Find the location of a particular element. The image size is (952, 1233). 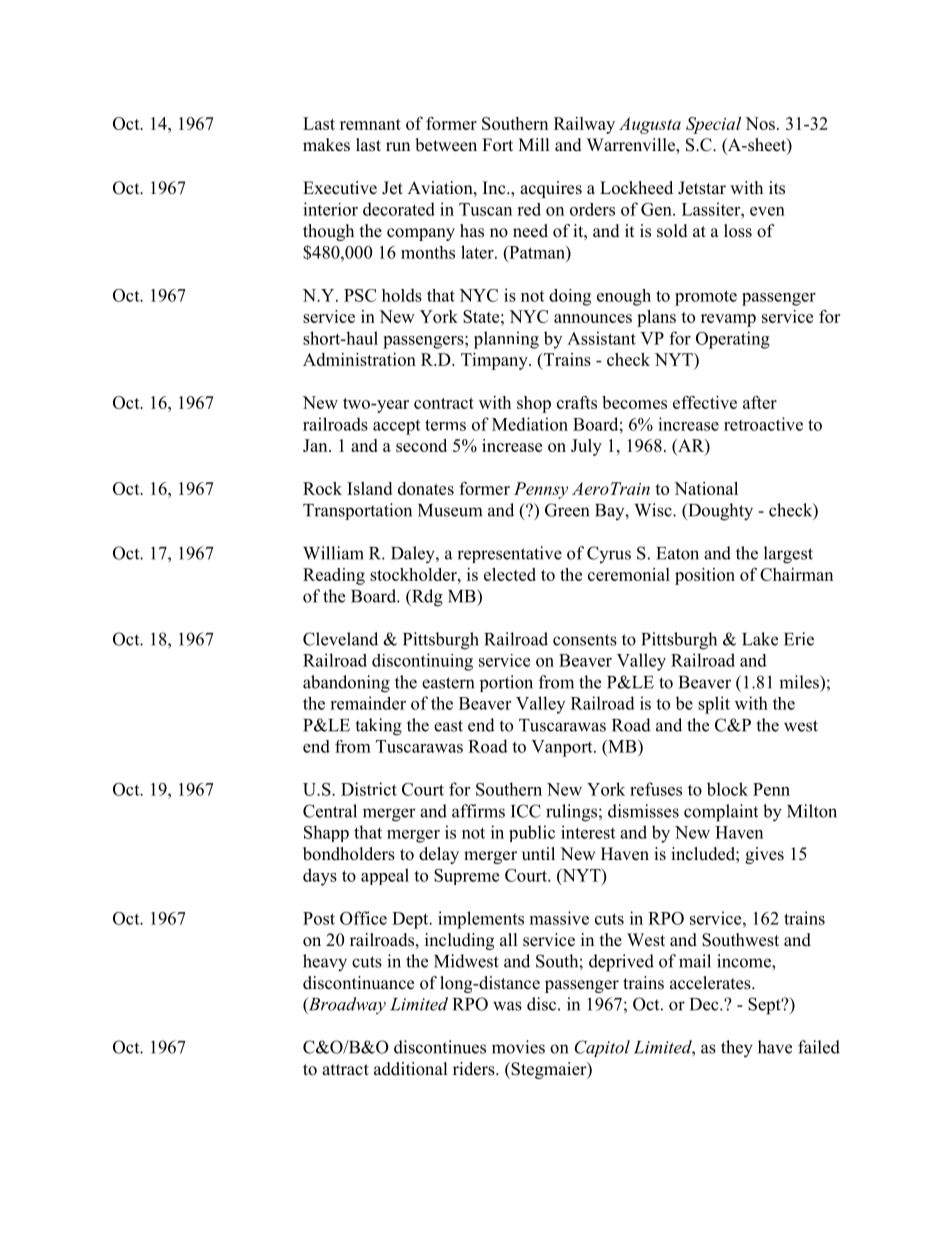

run is located at coordinates (398, 147).
